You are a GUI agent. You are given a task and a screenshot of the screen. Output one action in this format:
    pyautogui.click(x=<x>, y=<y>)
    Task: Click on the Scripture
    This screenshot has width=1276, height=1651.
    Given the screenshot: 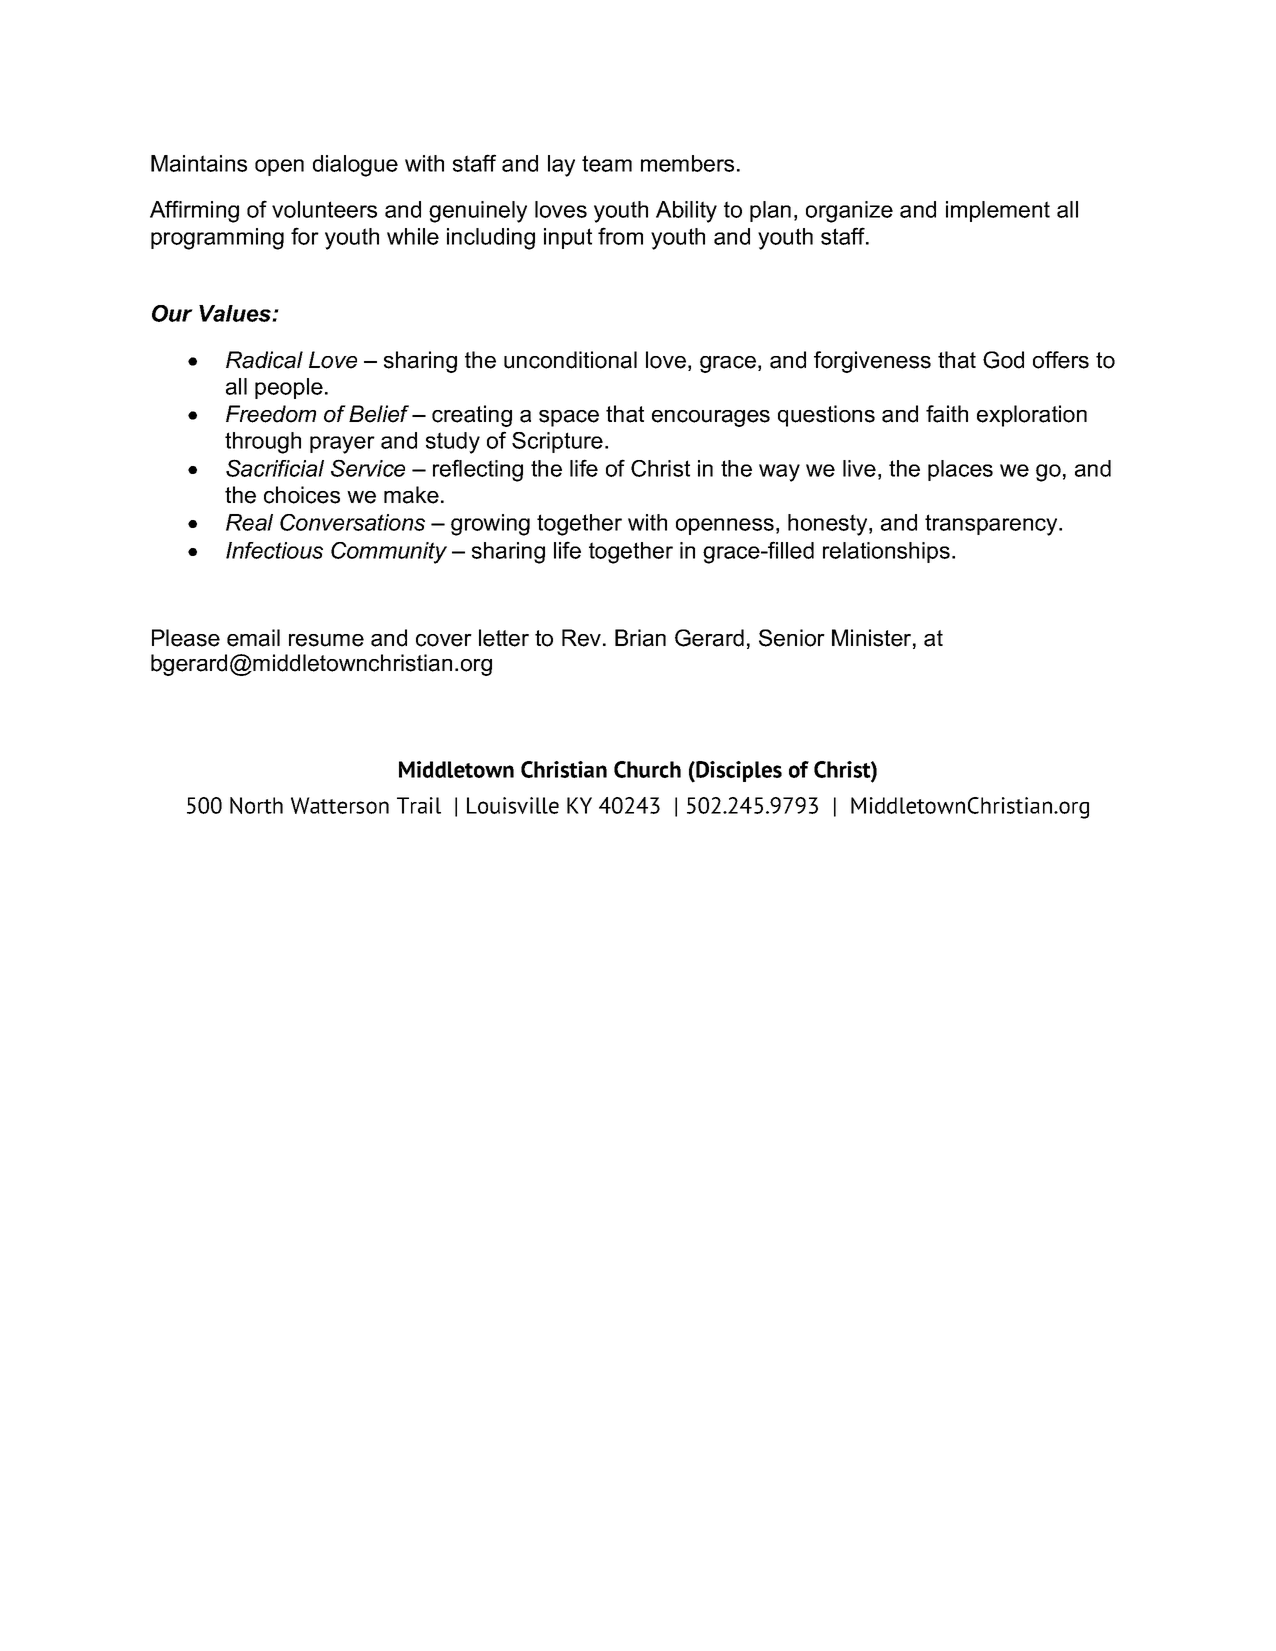 What is the action you would take?
    pyautogui.click(x=557, y=442)
